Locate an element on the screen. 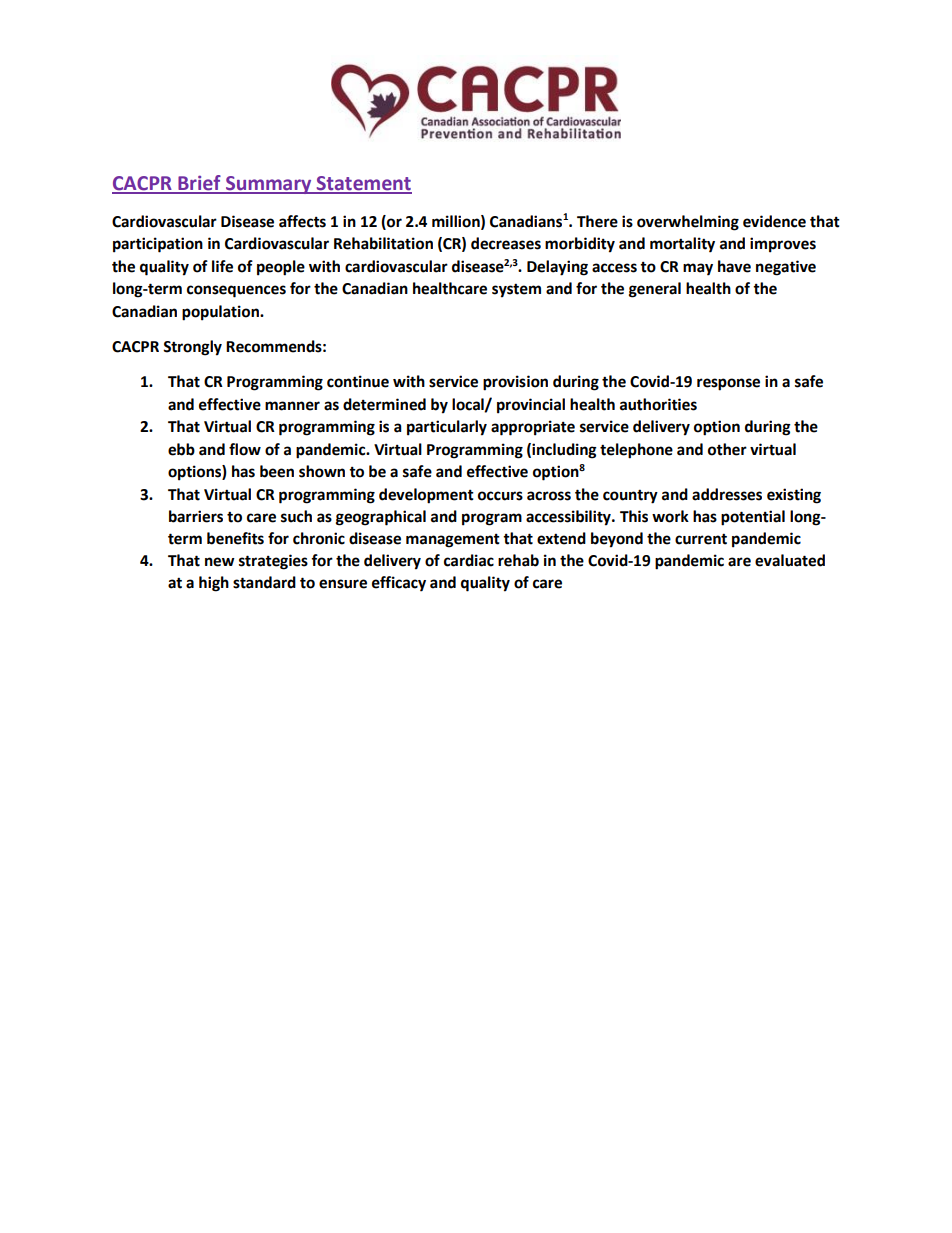 The width and height of the screenshot is (952, 1233). new is located at coordinates (220, 562).
